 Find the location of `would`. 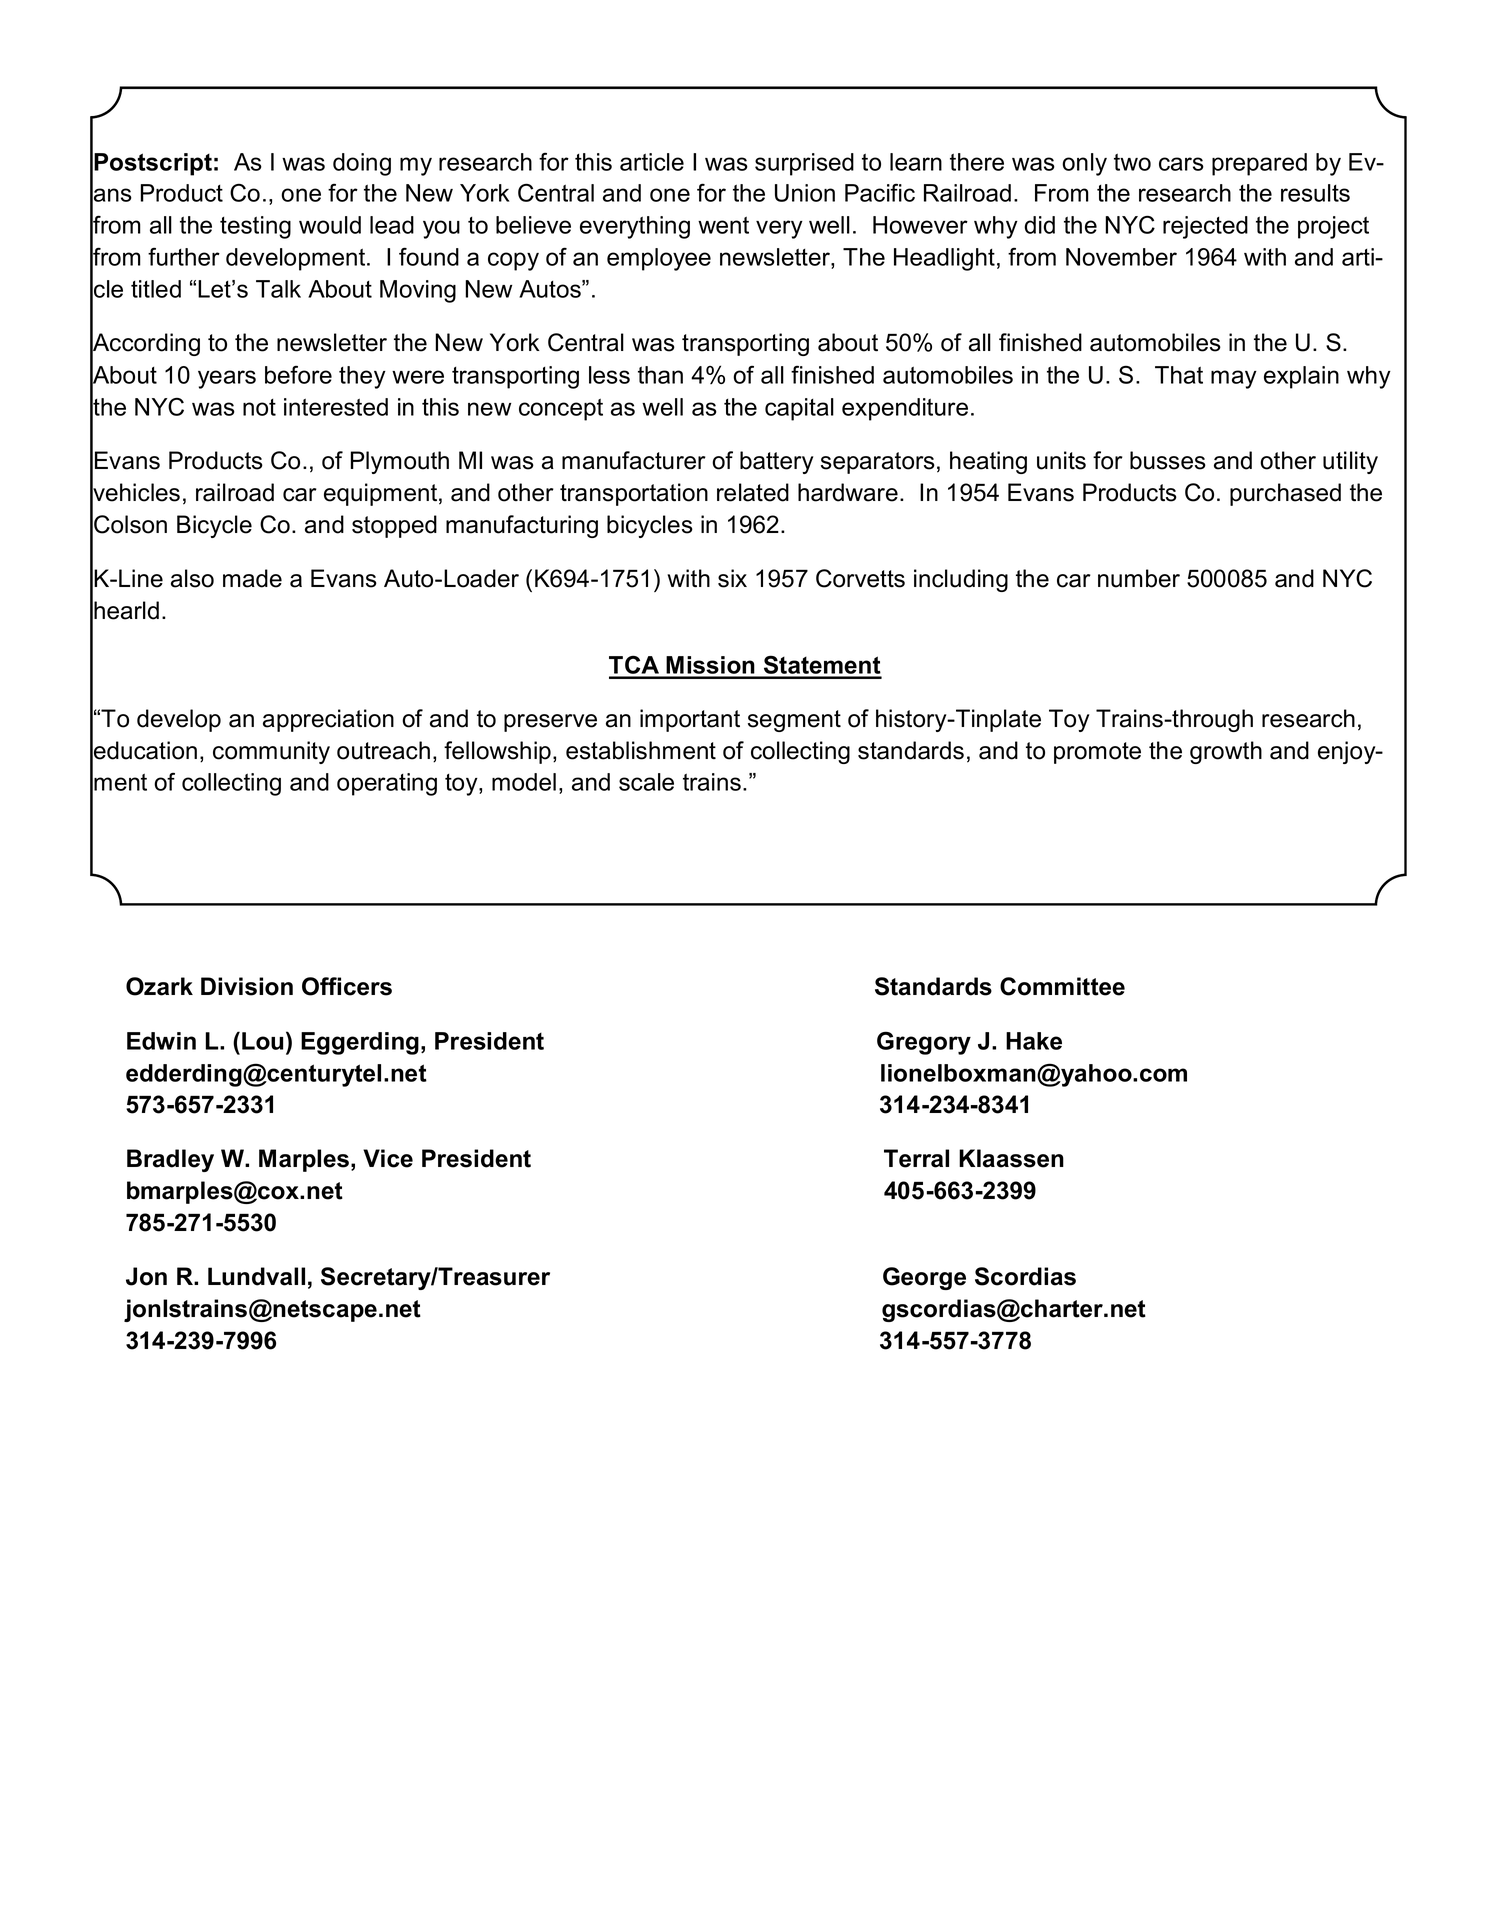

would is located at coordinates (330, 225).
